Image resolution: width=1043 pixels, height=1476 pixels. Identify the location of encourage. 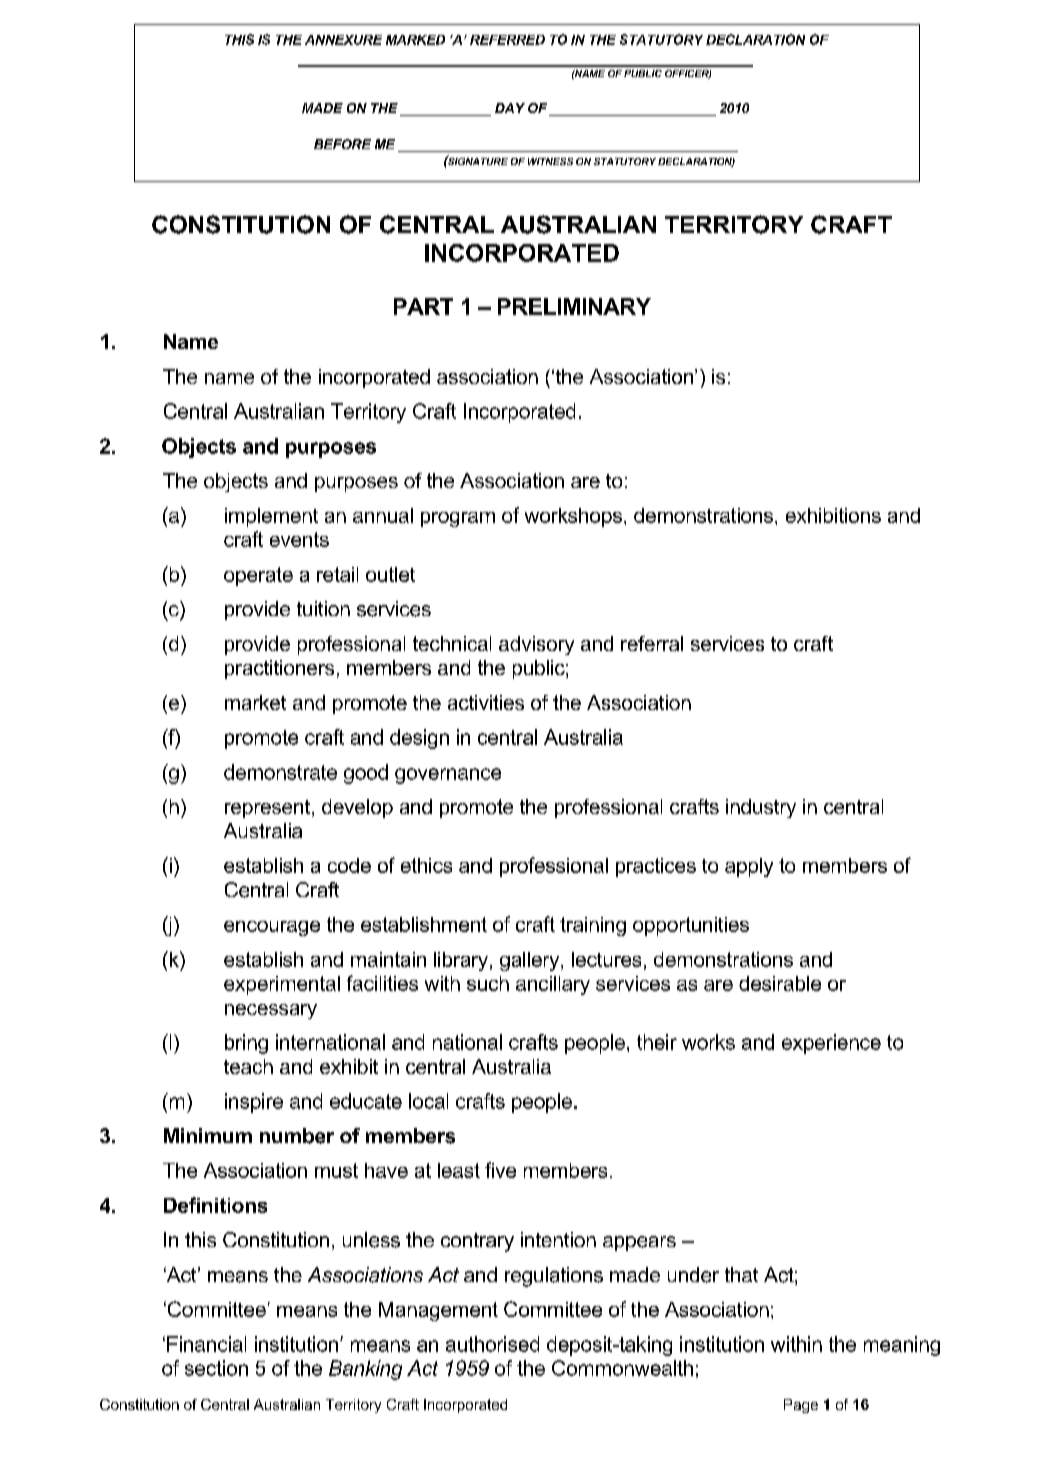
(272, 928).
